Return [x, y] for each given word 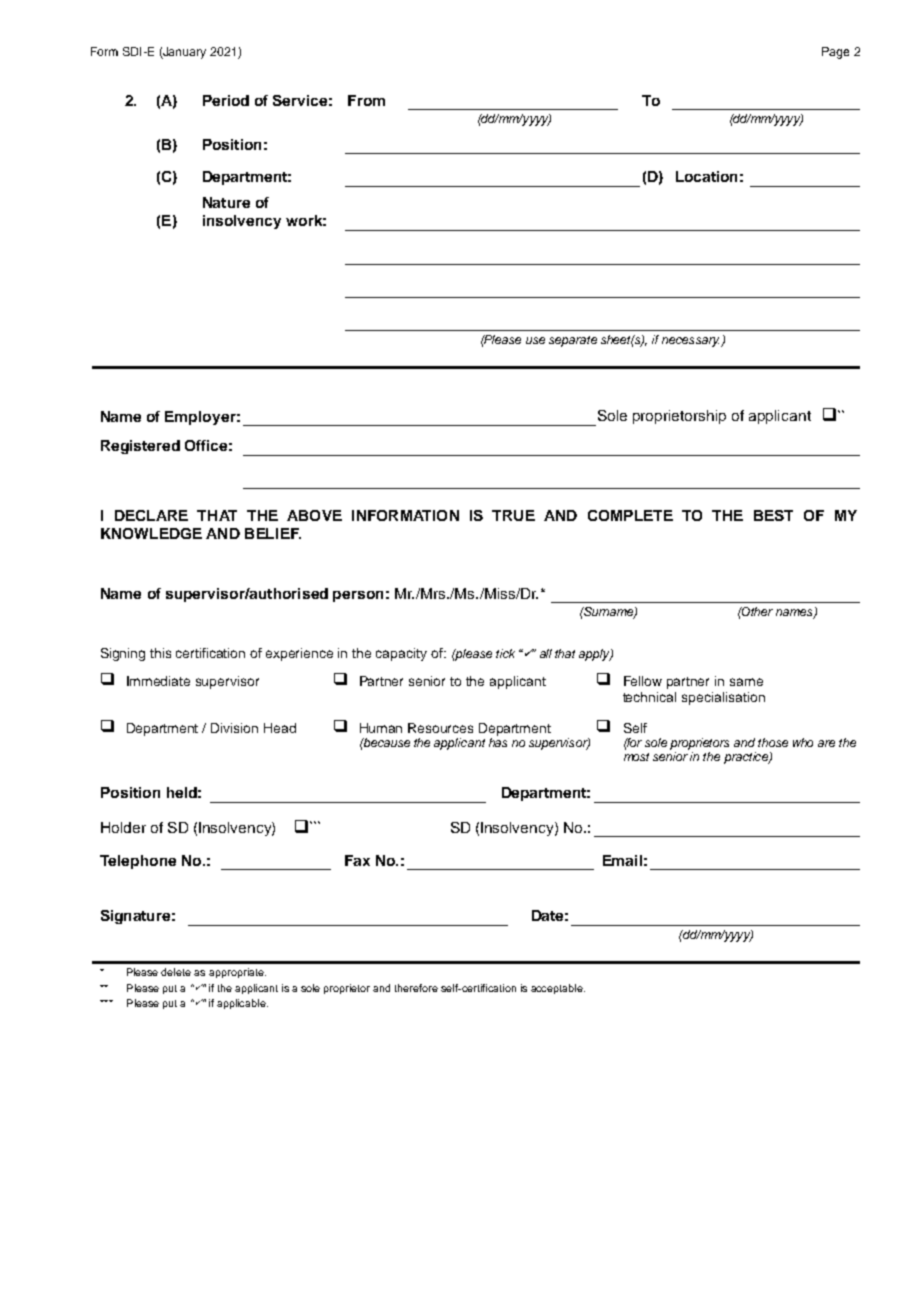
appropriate [237, 973]
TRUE [513, 515]
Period [226, 100]
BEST [773, 515]
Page [835, 53]
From [366, 100]
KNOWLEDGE [151, 533]
